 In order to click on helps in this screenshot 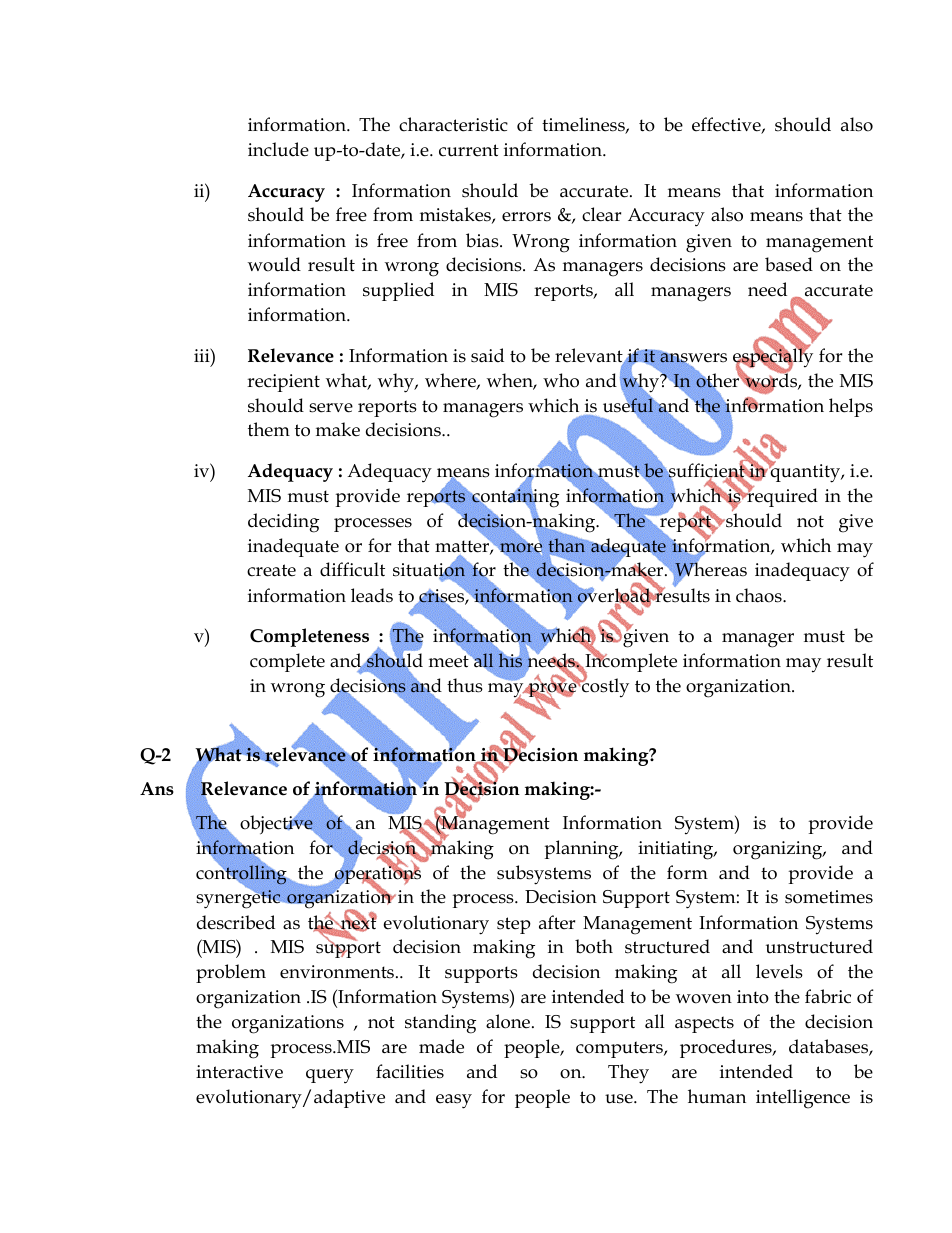, I will do `click(851, 407)`.
